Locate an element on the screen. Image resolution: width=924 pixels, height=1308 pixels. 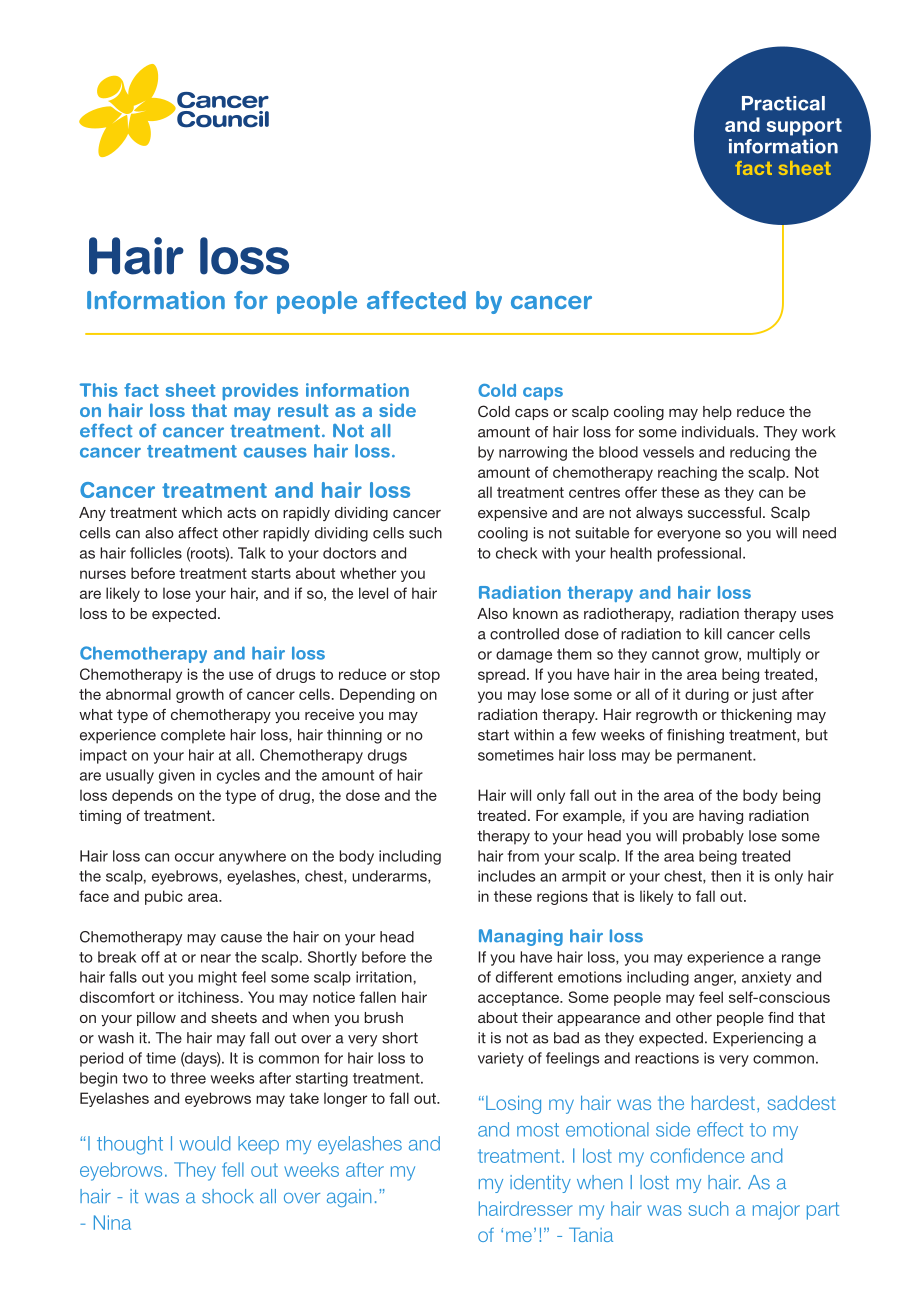
abnormal is located at coordinates (138, 694).
